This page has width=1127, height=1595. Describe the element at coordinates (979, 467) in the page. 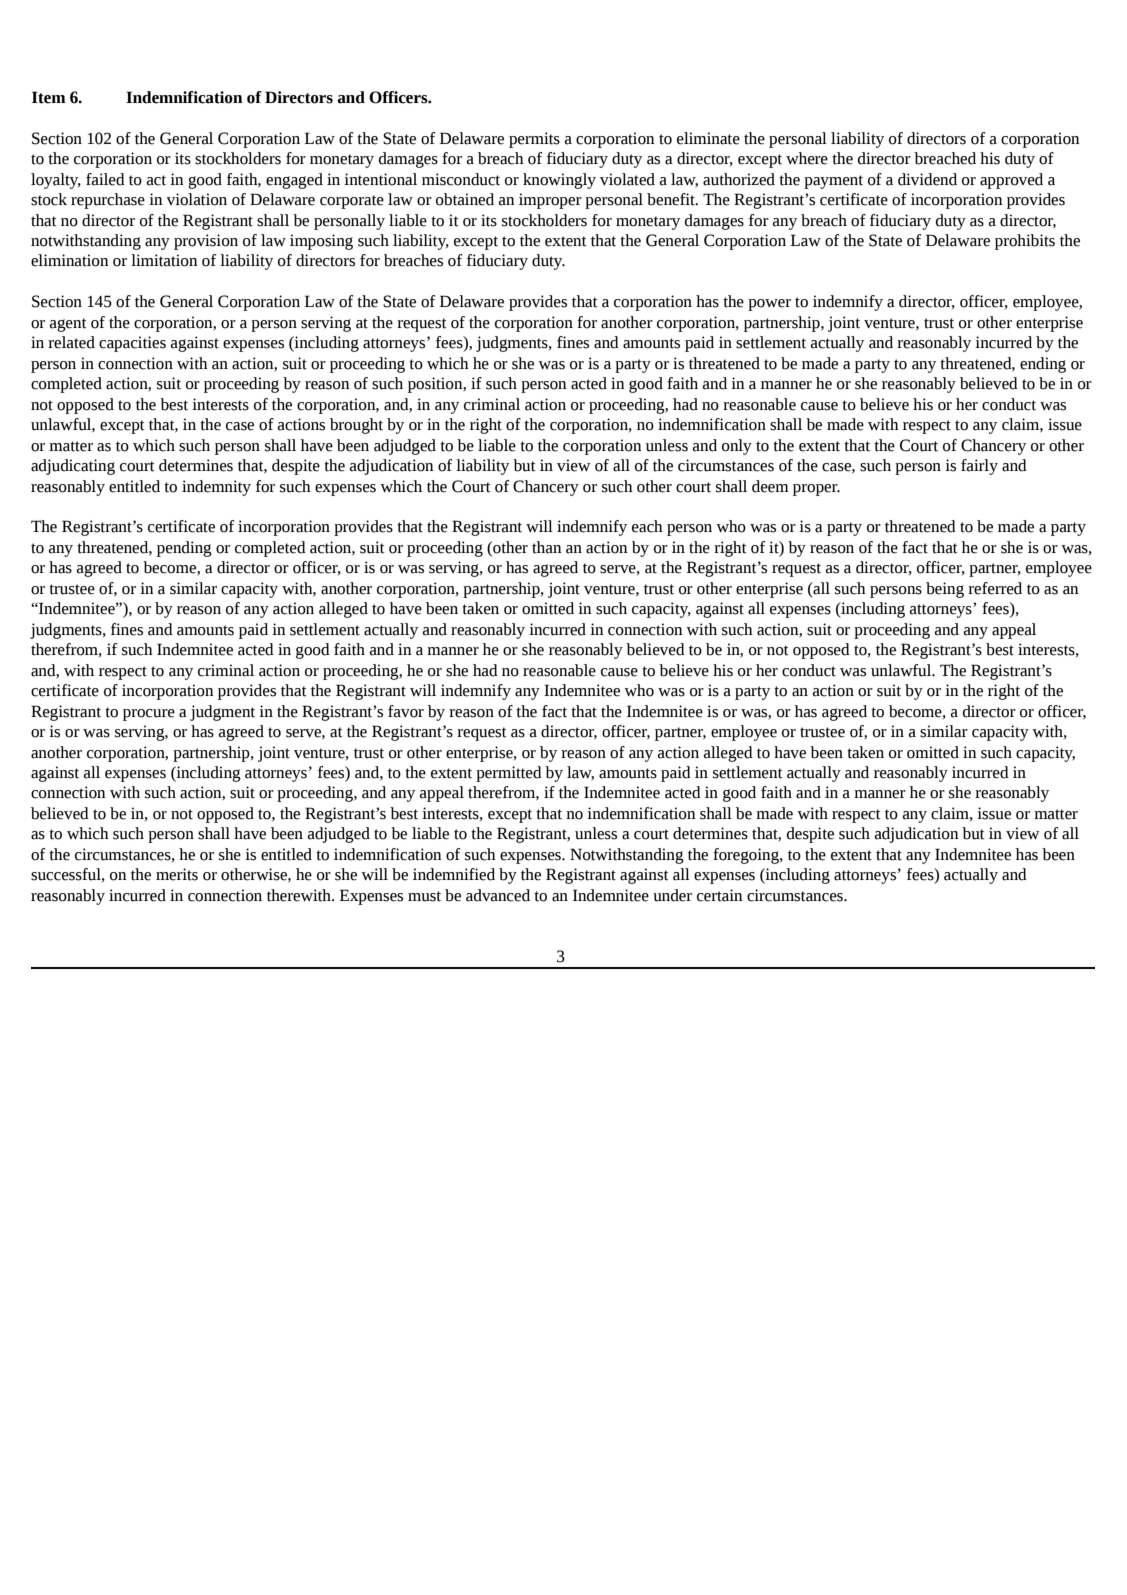

I see `fairly` at that location.
